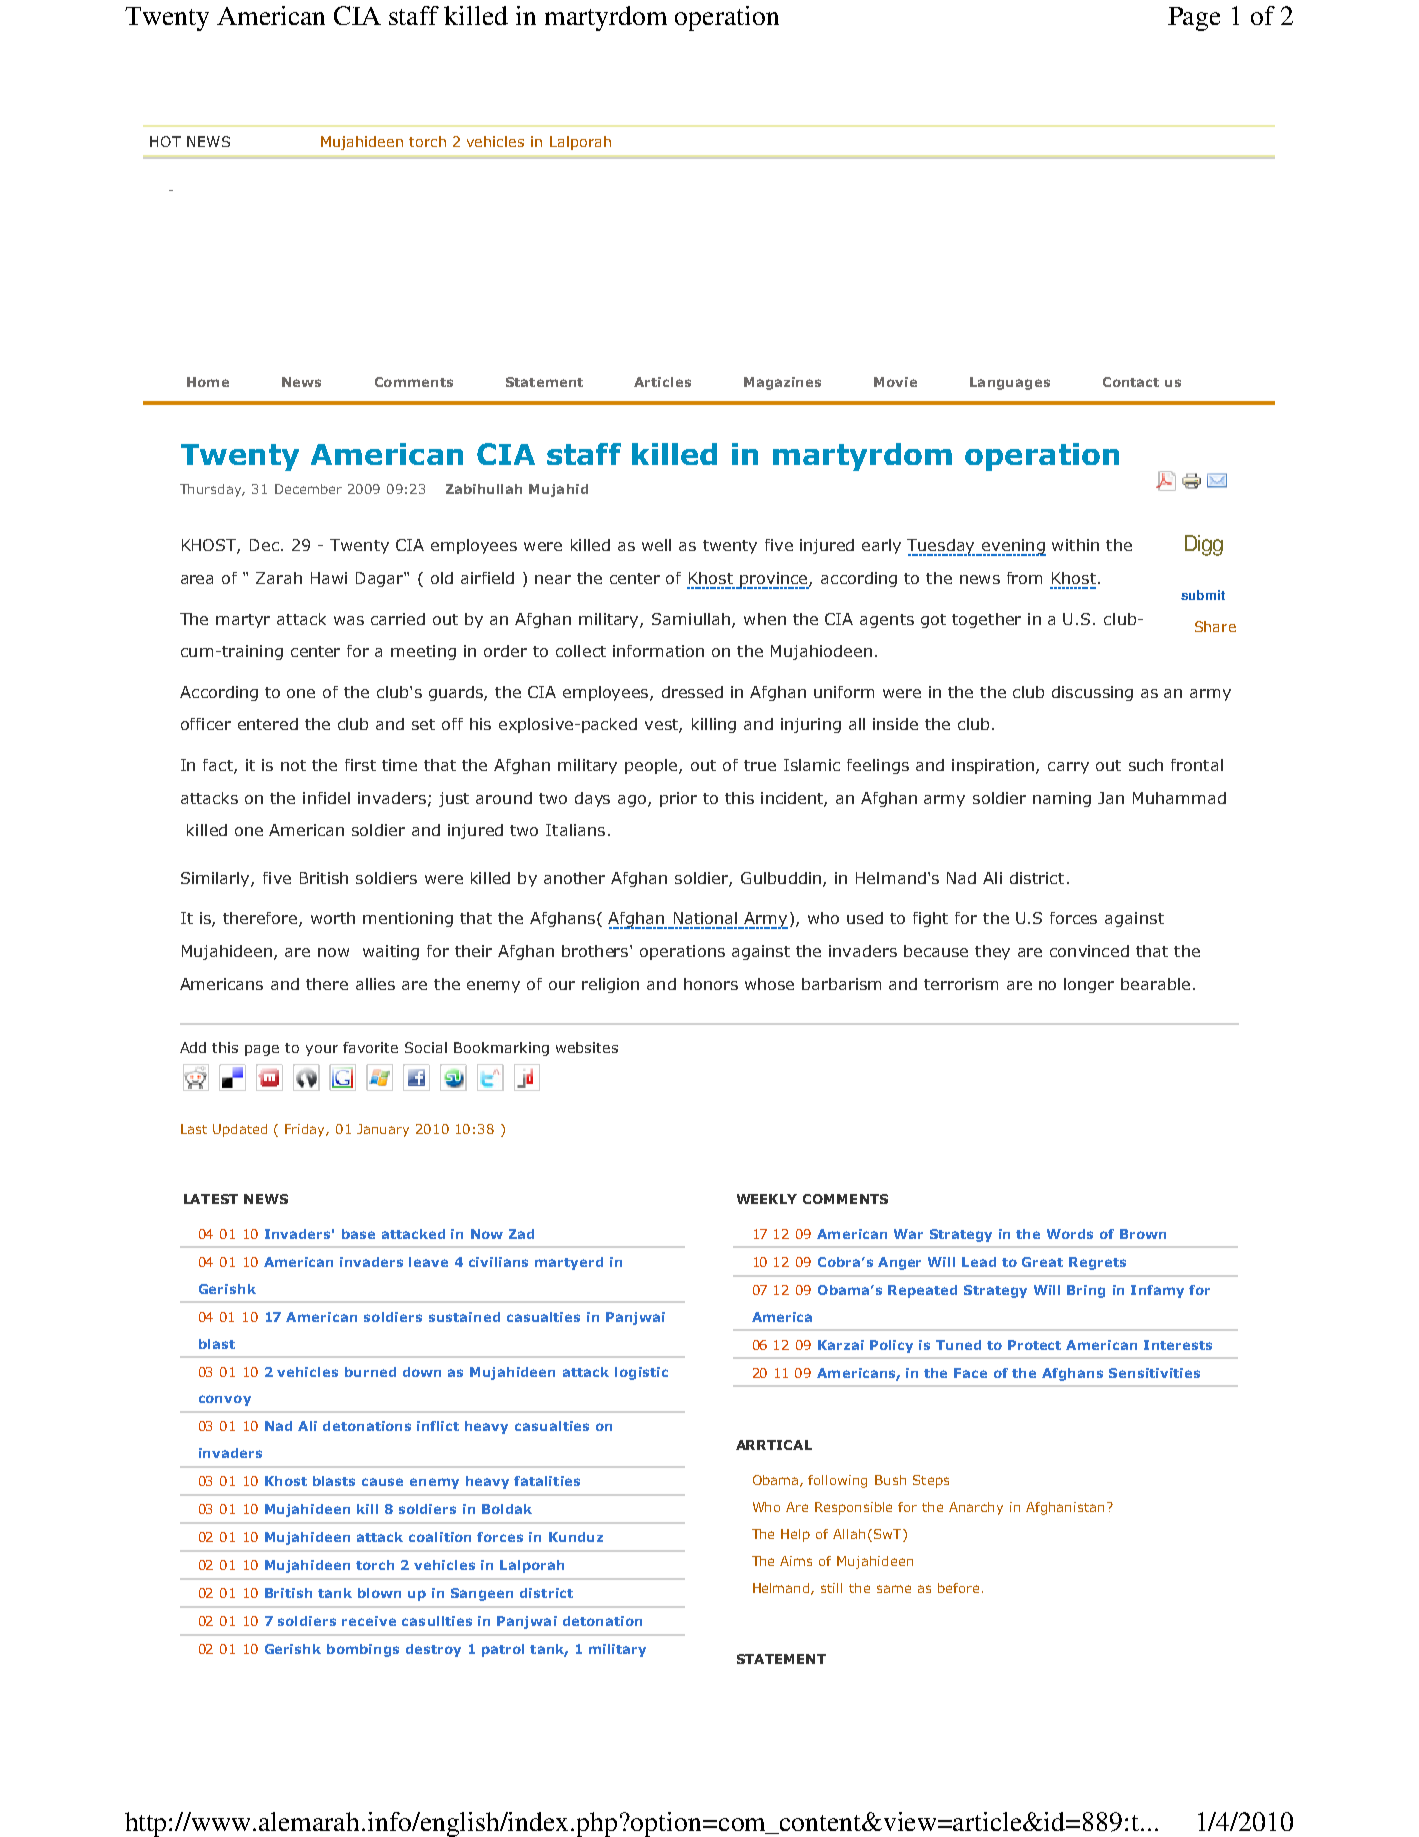 This screenshot has height=1837, width=1419. What do you see at coordinates (782, 383) in the screenshot?
I see `Magazines` at bounding box center [782, 383].
